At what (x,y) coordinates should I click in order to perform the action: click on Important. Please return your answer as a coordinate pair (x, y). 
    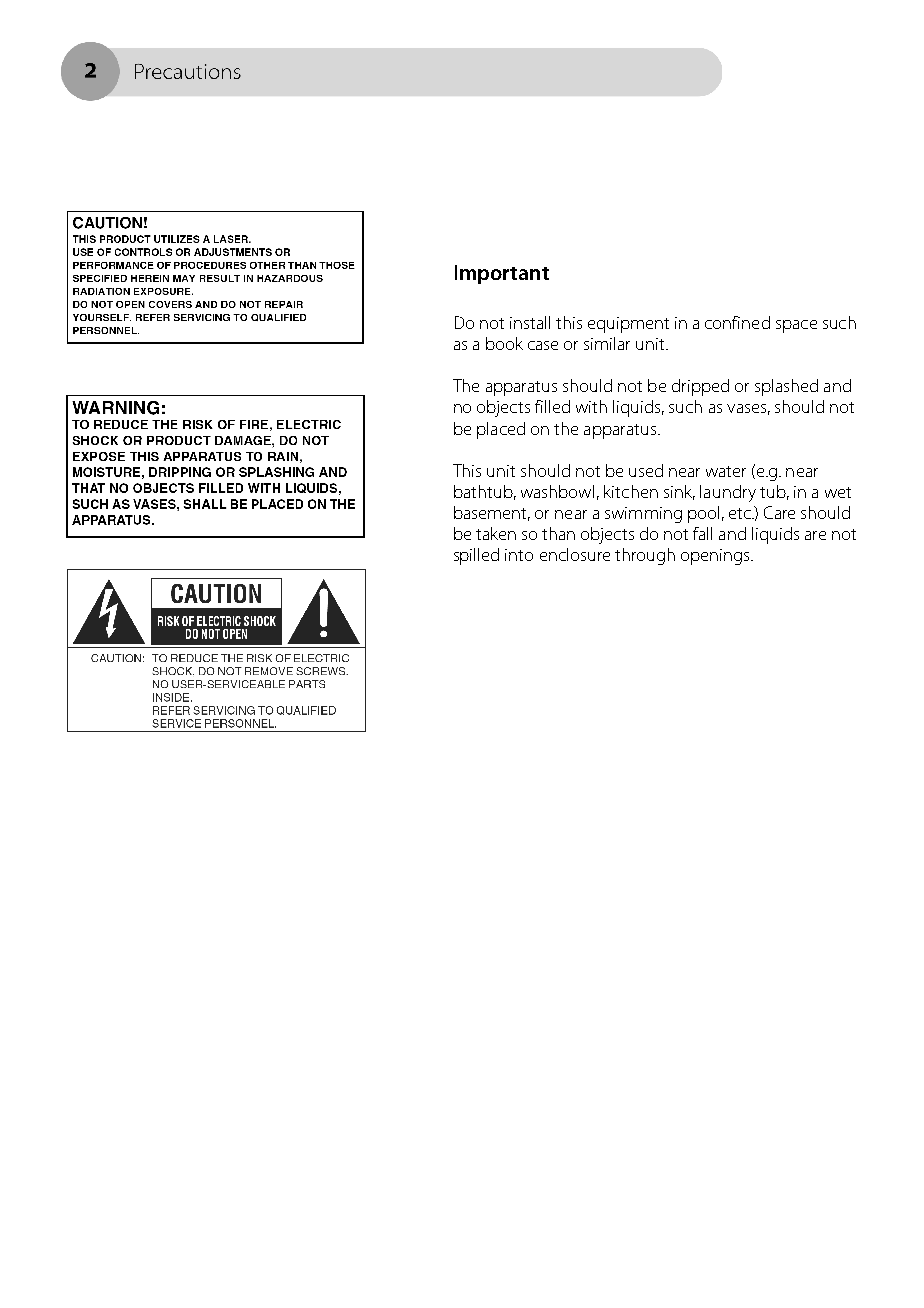
    Looking at the image, I should click on (502, 274).
